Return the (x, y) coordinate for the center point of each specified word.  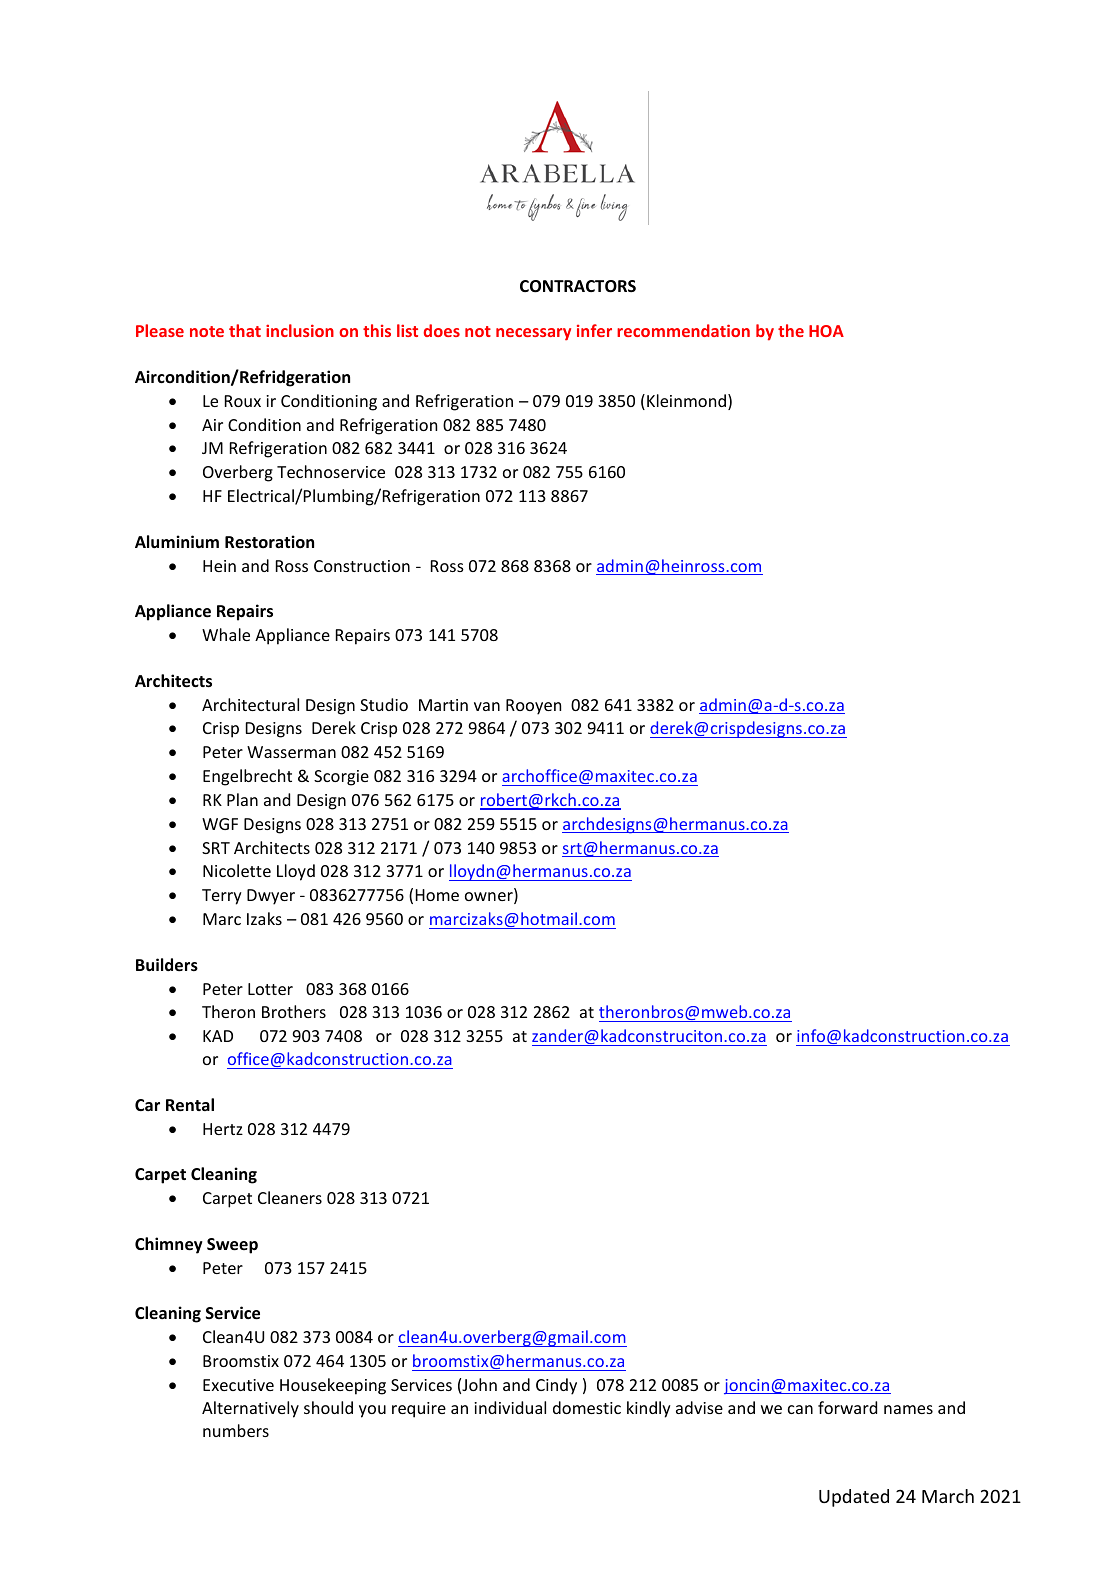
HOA (826, 331)
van (487, 706)
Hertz (223, 1129)
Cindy (556, 1386)
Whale (226, 634)
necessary (533, 334)
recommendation (683, 330)
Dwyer (271, 897)
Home (437, 895)
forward (847, 1407)
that (245, 330)
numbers (236, 1430)
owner (490, 898)
